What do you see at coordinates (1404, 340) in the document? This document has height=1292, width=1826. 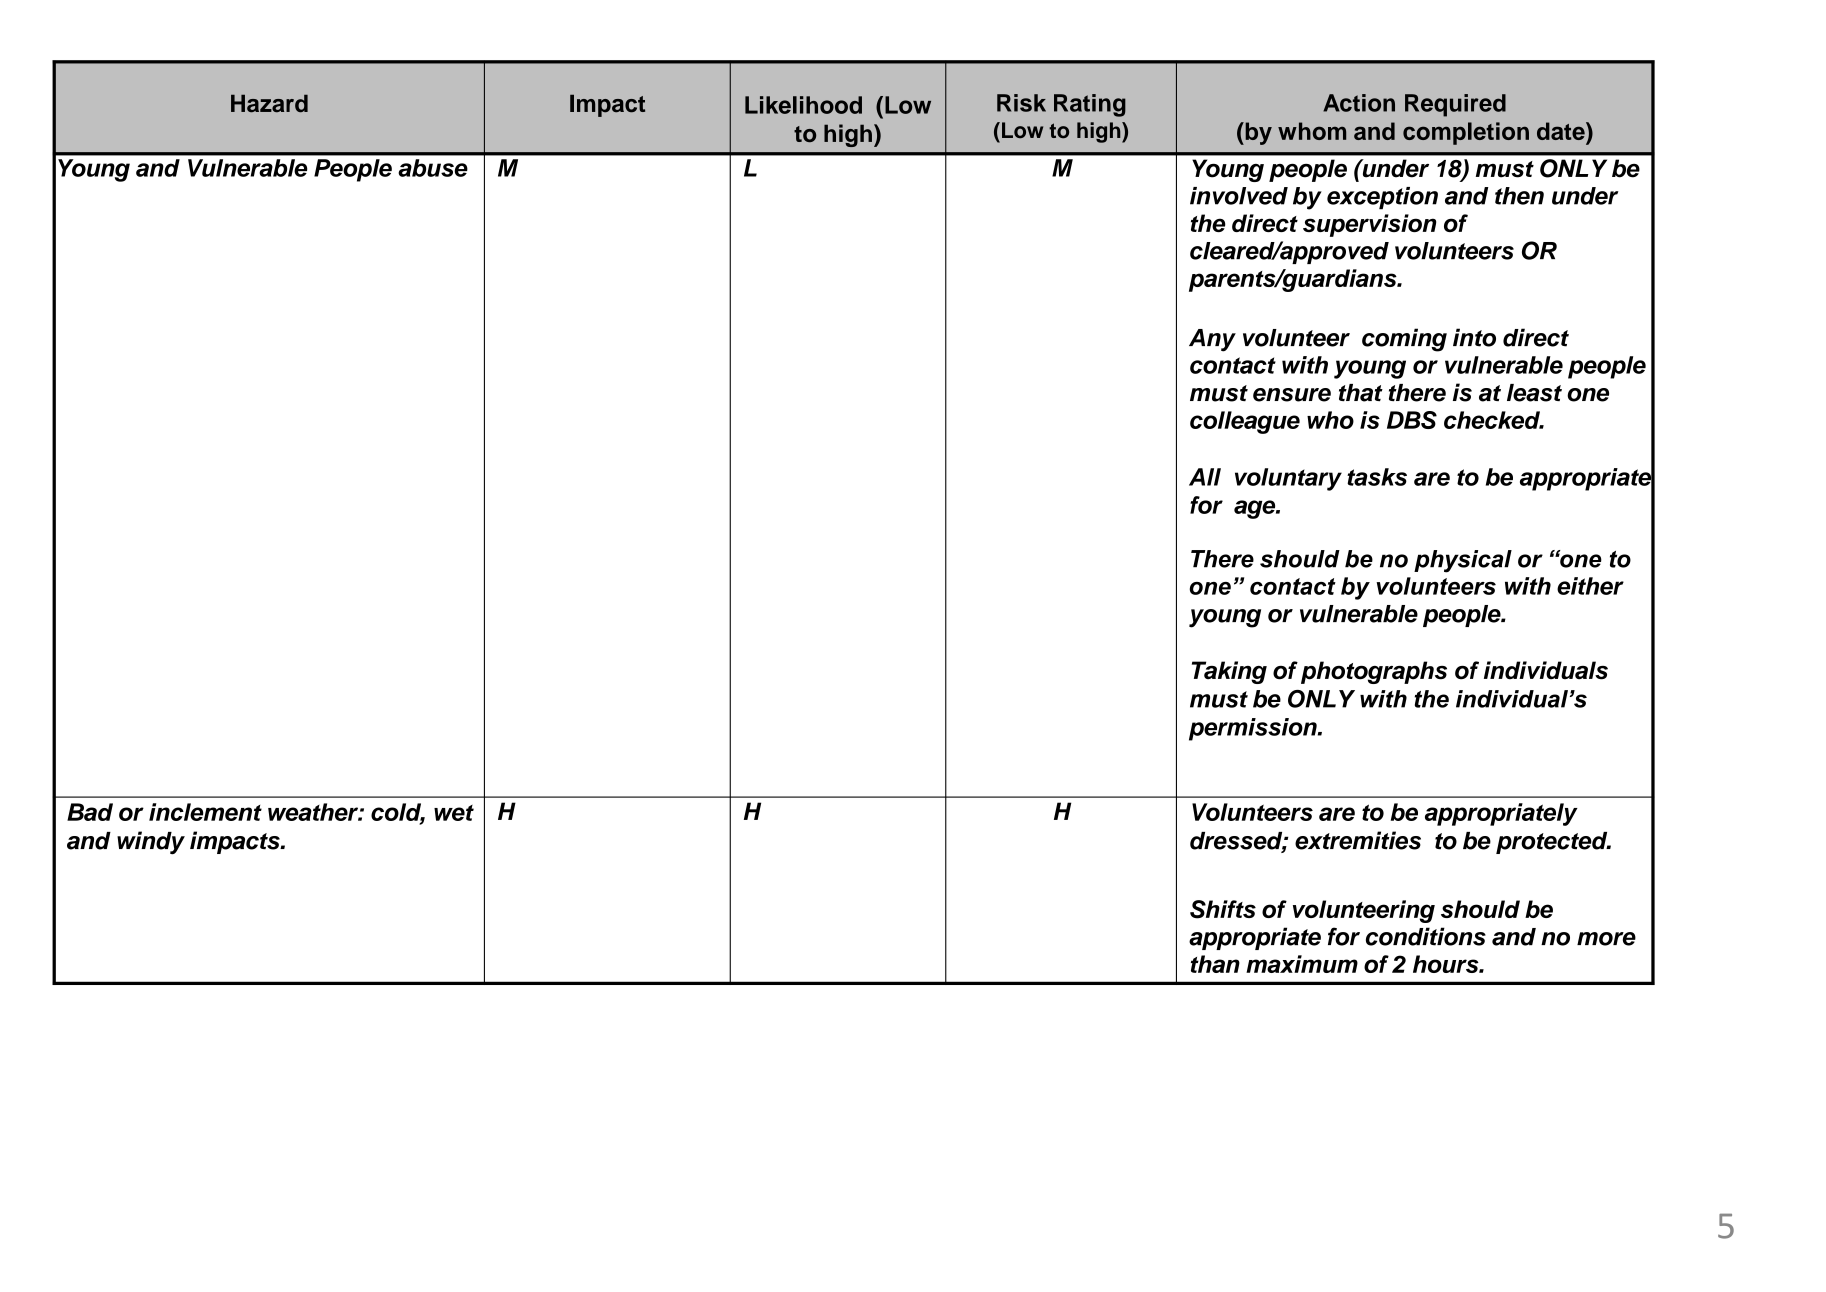 I see `coming` at bounding box center [1404, 340].
